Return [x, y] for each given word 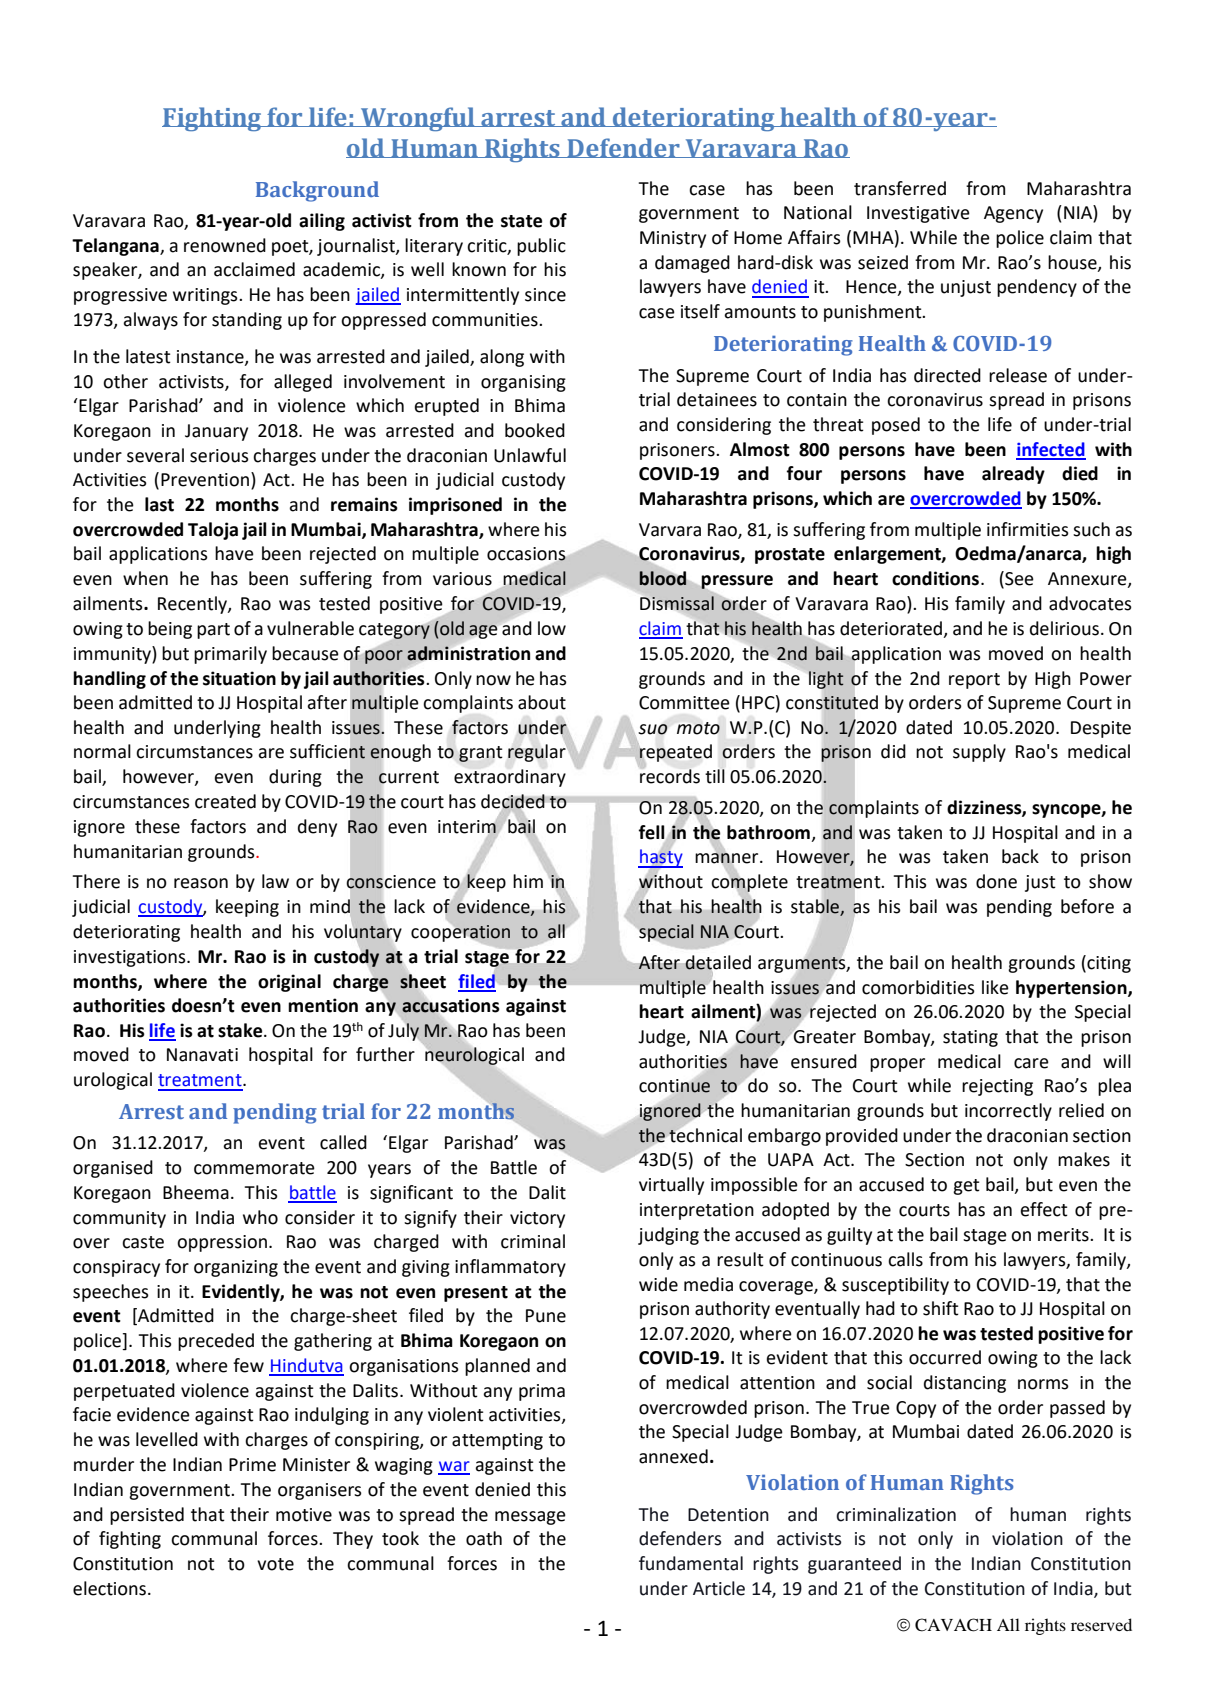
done [996, 881]
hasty [660, 858]
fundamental [691, 1563]
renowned [225, 245]
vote [275, 1564]
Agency [1013, 214]
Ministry [673, 239]
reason [201, 883]
